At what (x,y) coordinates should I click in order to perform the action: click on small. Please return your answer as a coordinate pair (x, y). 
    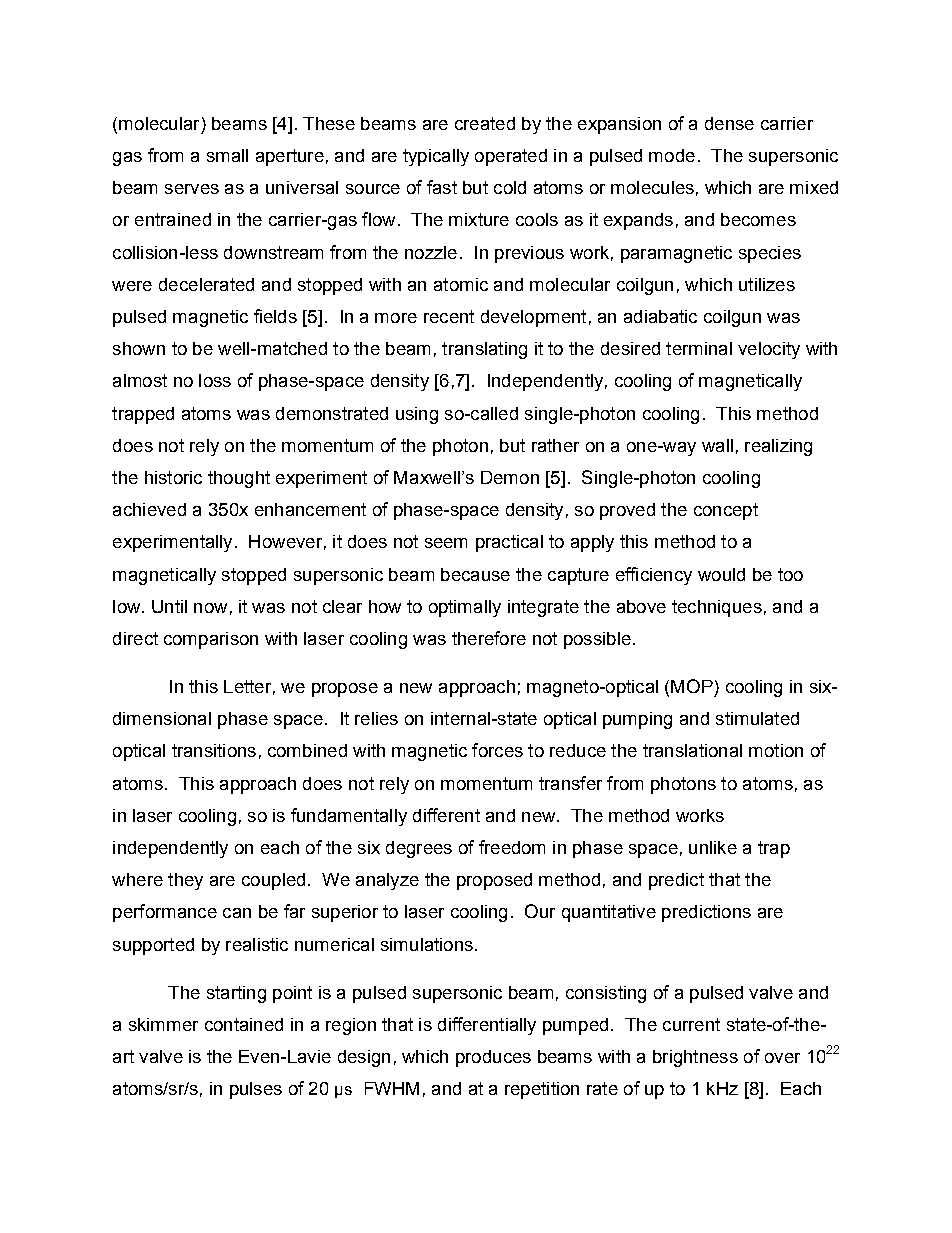
    Looking at the image, I should click on (227, 155).
